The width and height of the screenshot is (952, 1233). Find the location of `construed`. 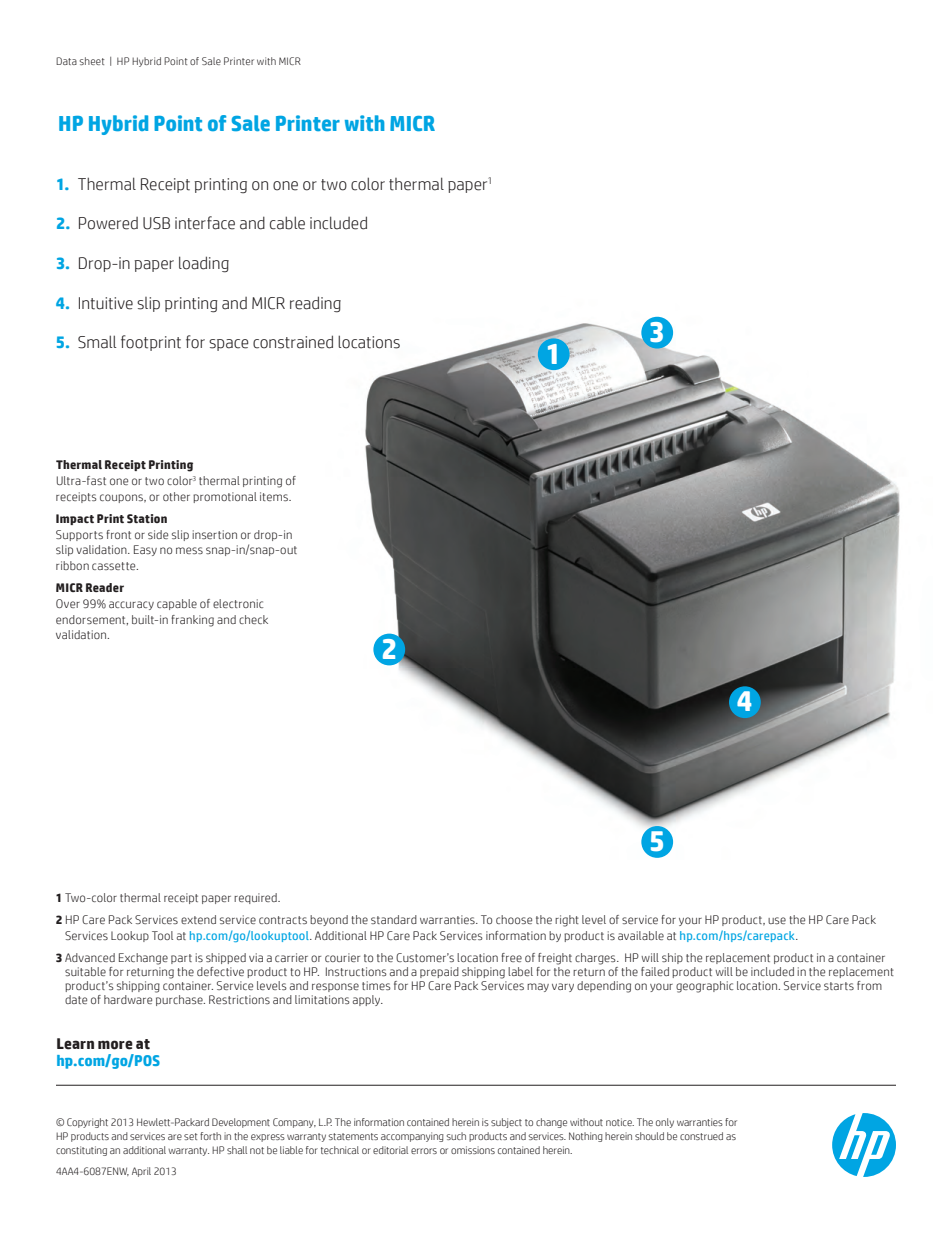

construed is located at coordinates (701, 1136).
